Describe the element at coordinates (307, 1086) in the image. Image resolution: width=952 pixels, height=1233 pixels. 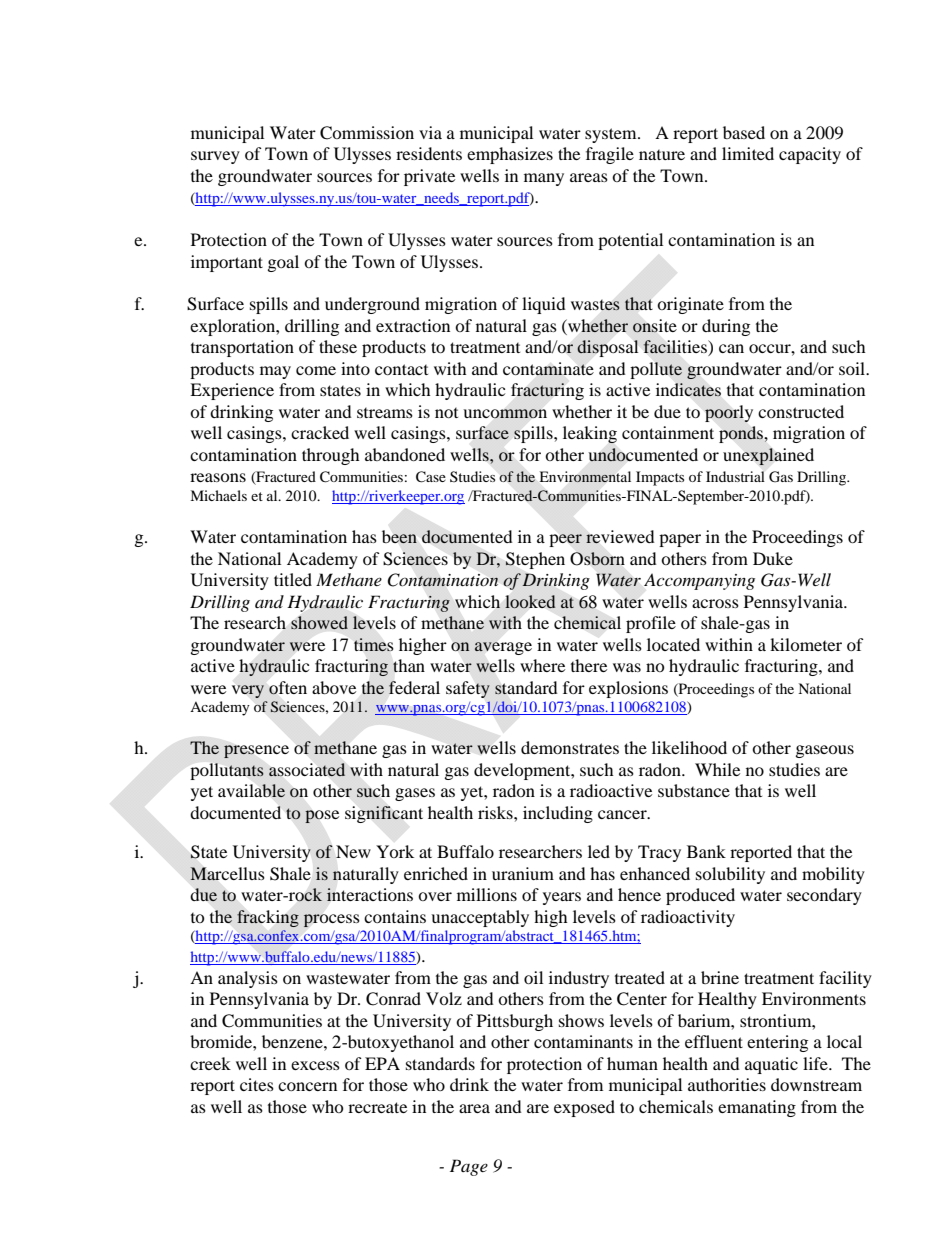
I see `concern` at that location.
